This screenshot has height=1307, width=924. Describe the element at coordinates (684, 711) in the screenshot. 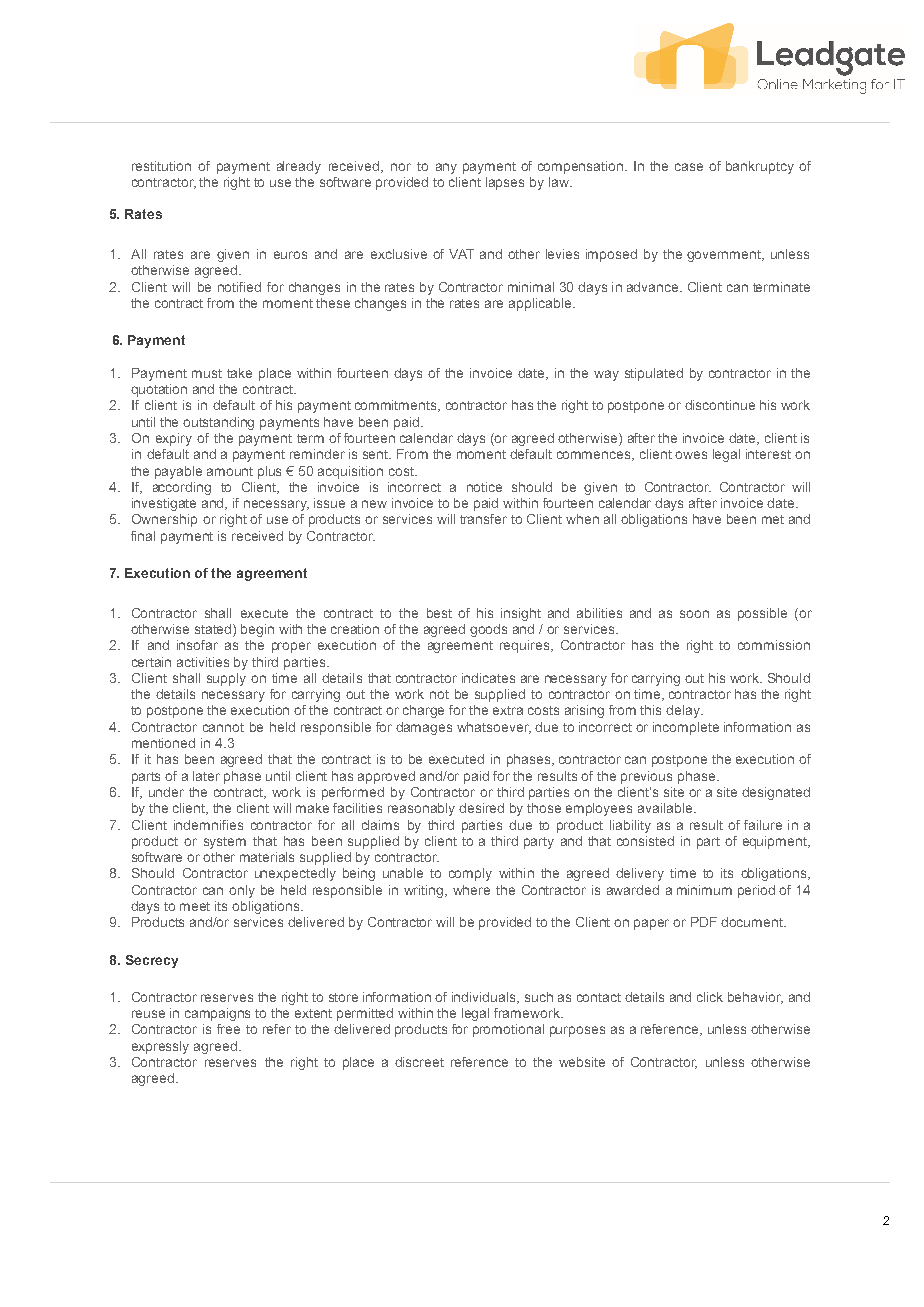

I see `delay` at that location.
